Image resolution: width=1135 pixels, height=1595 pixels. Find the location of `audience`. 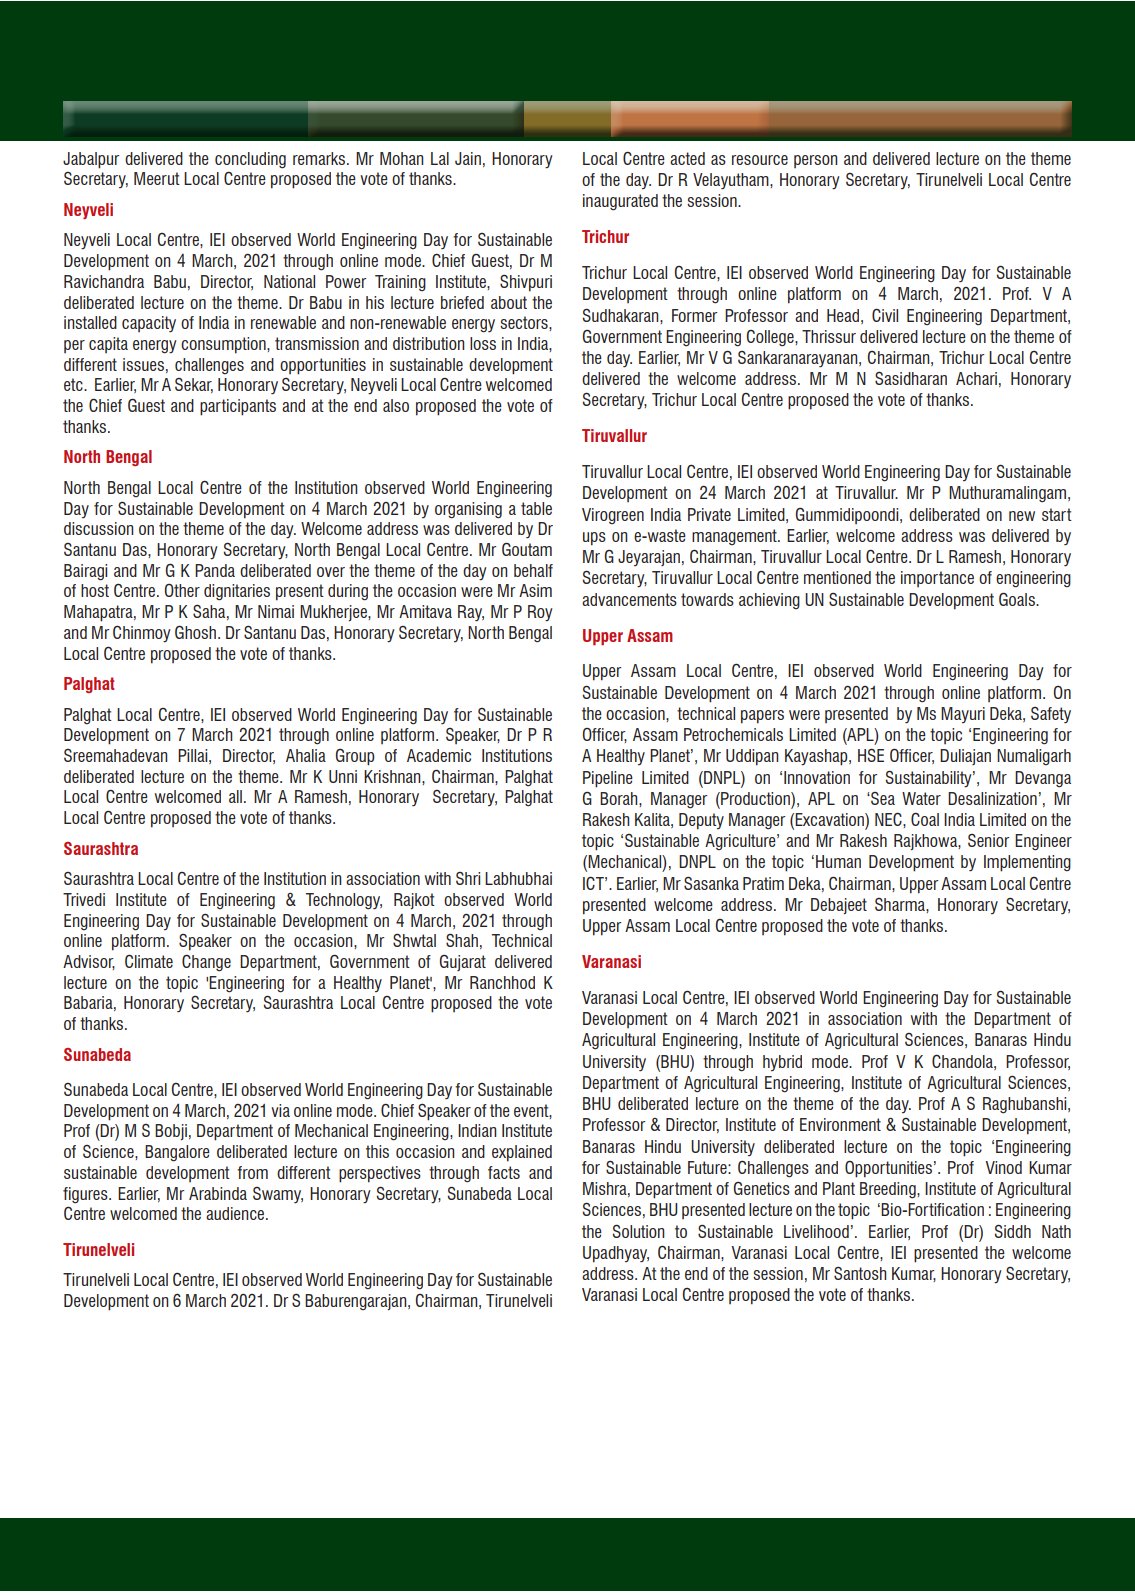

audience is located at coordinates (236, 1213).
